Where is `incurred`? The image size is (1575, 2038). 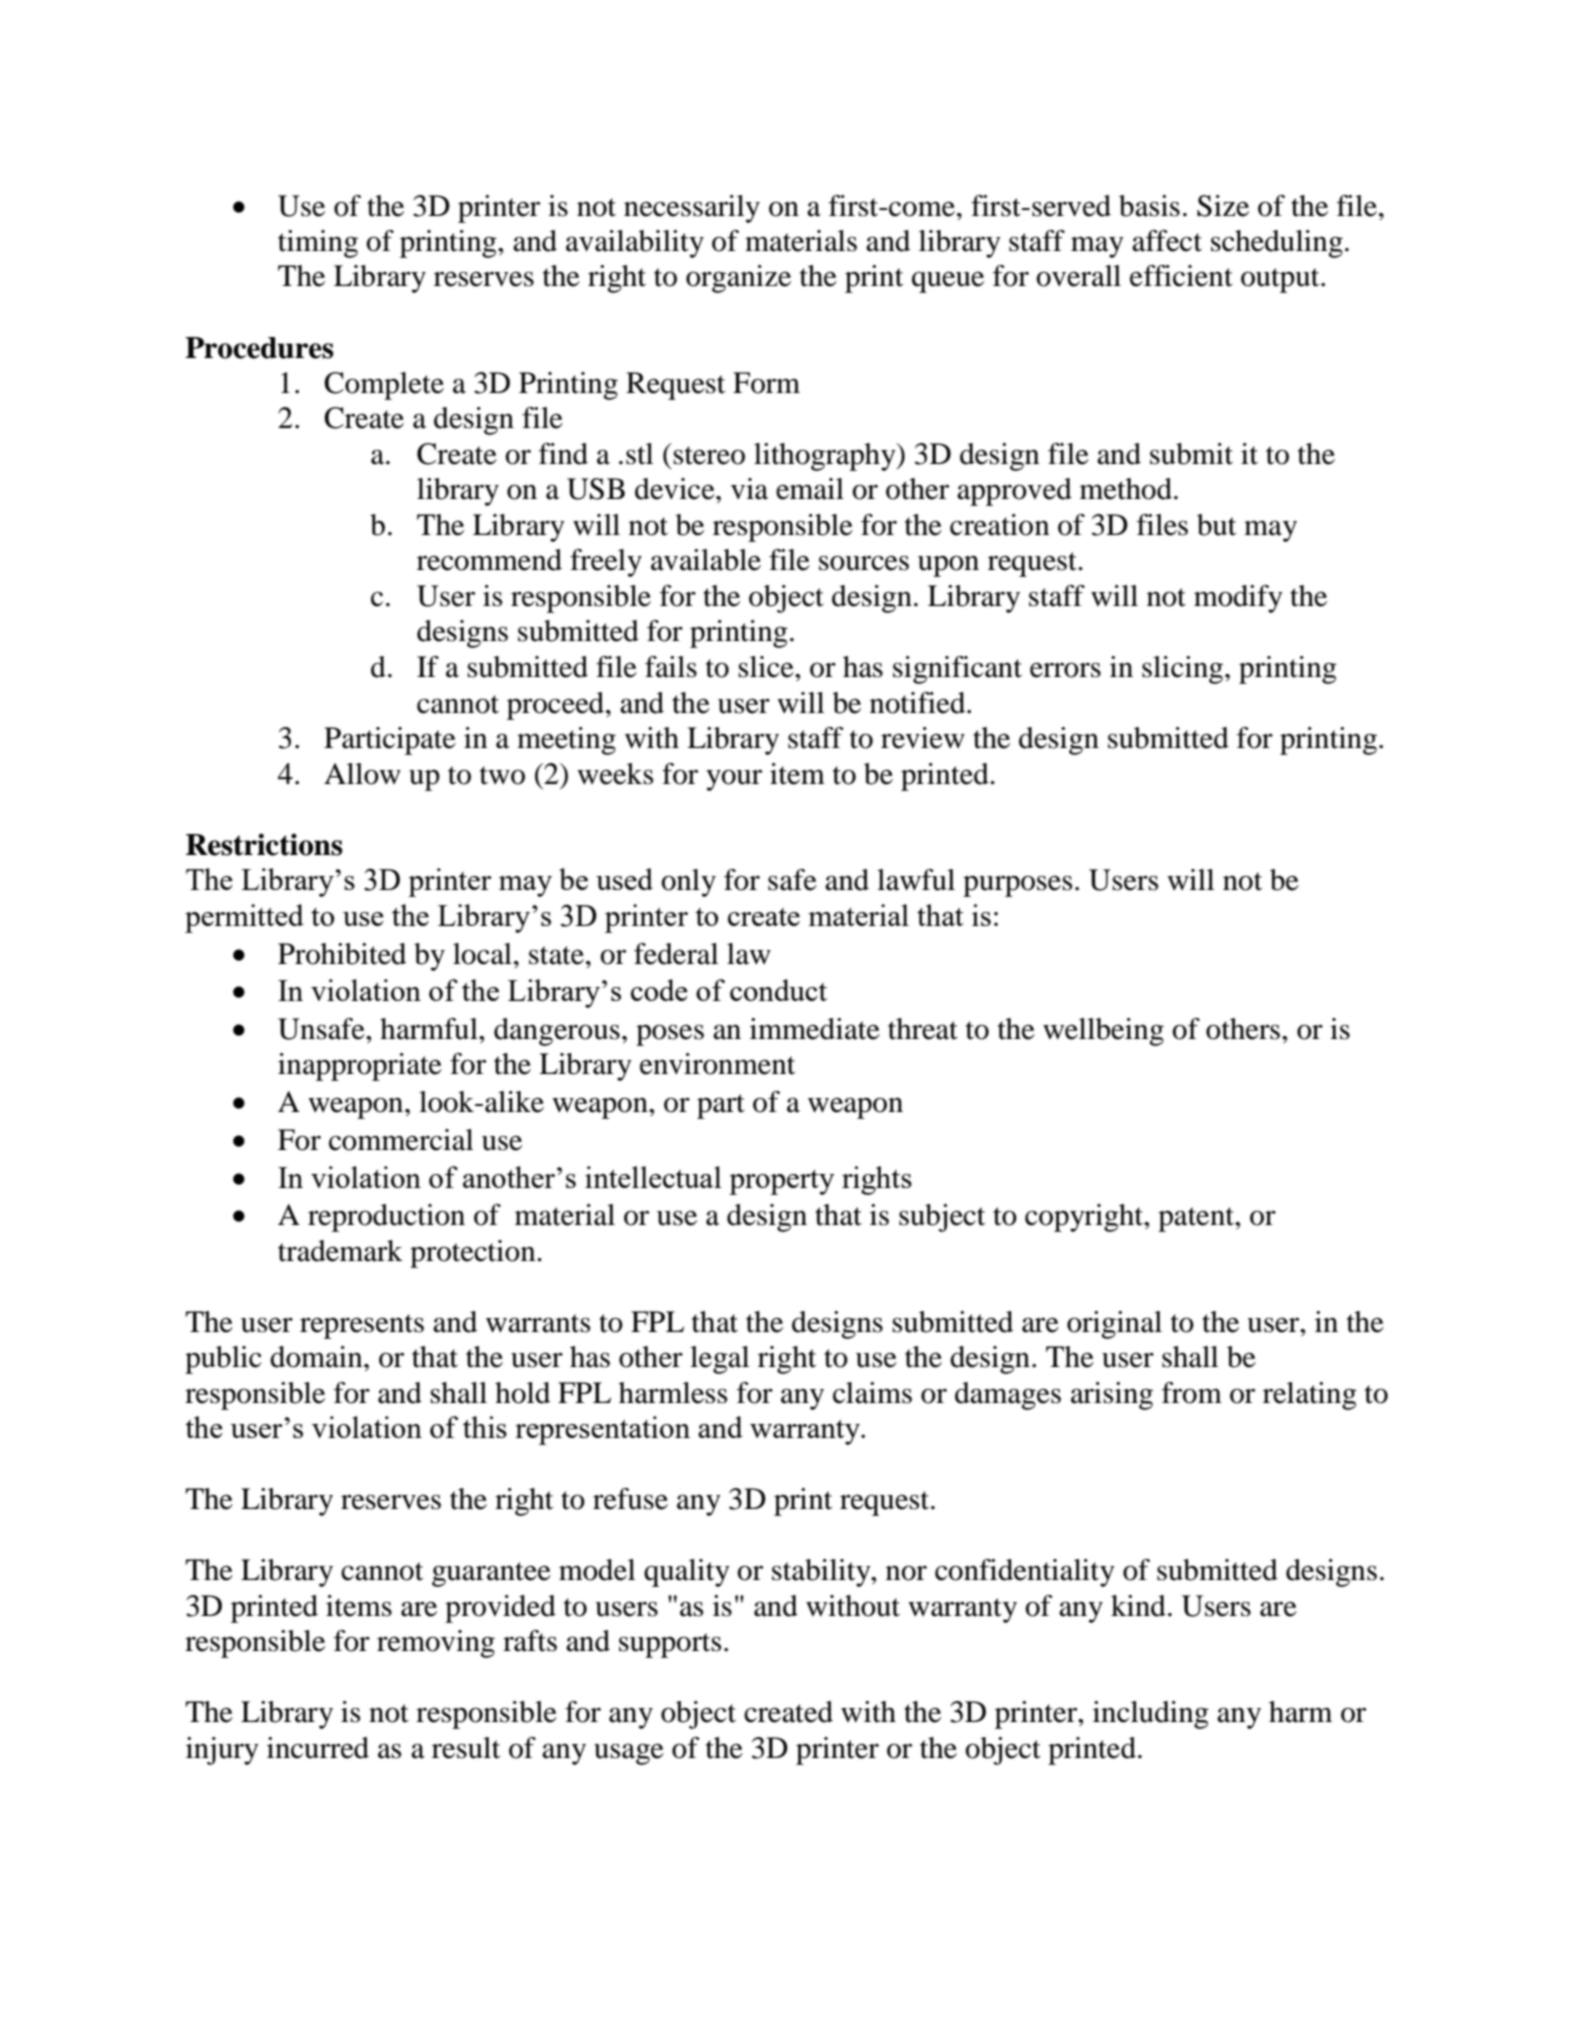
incurred is located at coordinates (318, 1748).
